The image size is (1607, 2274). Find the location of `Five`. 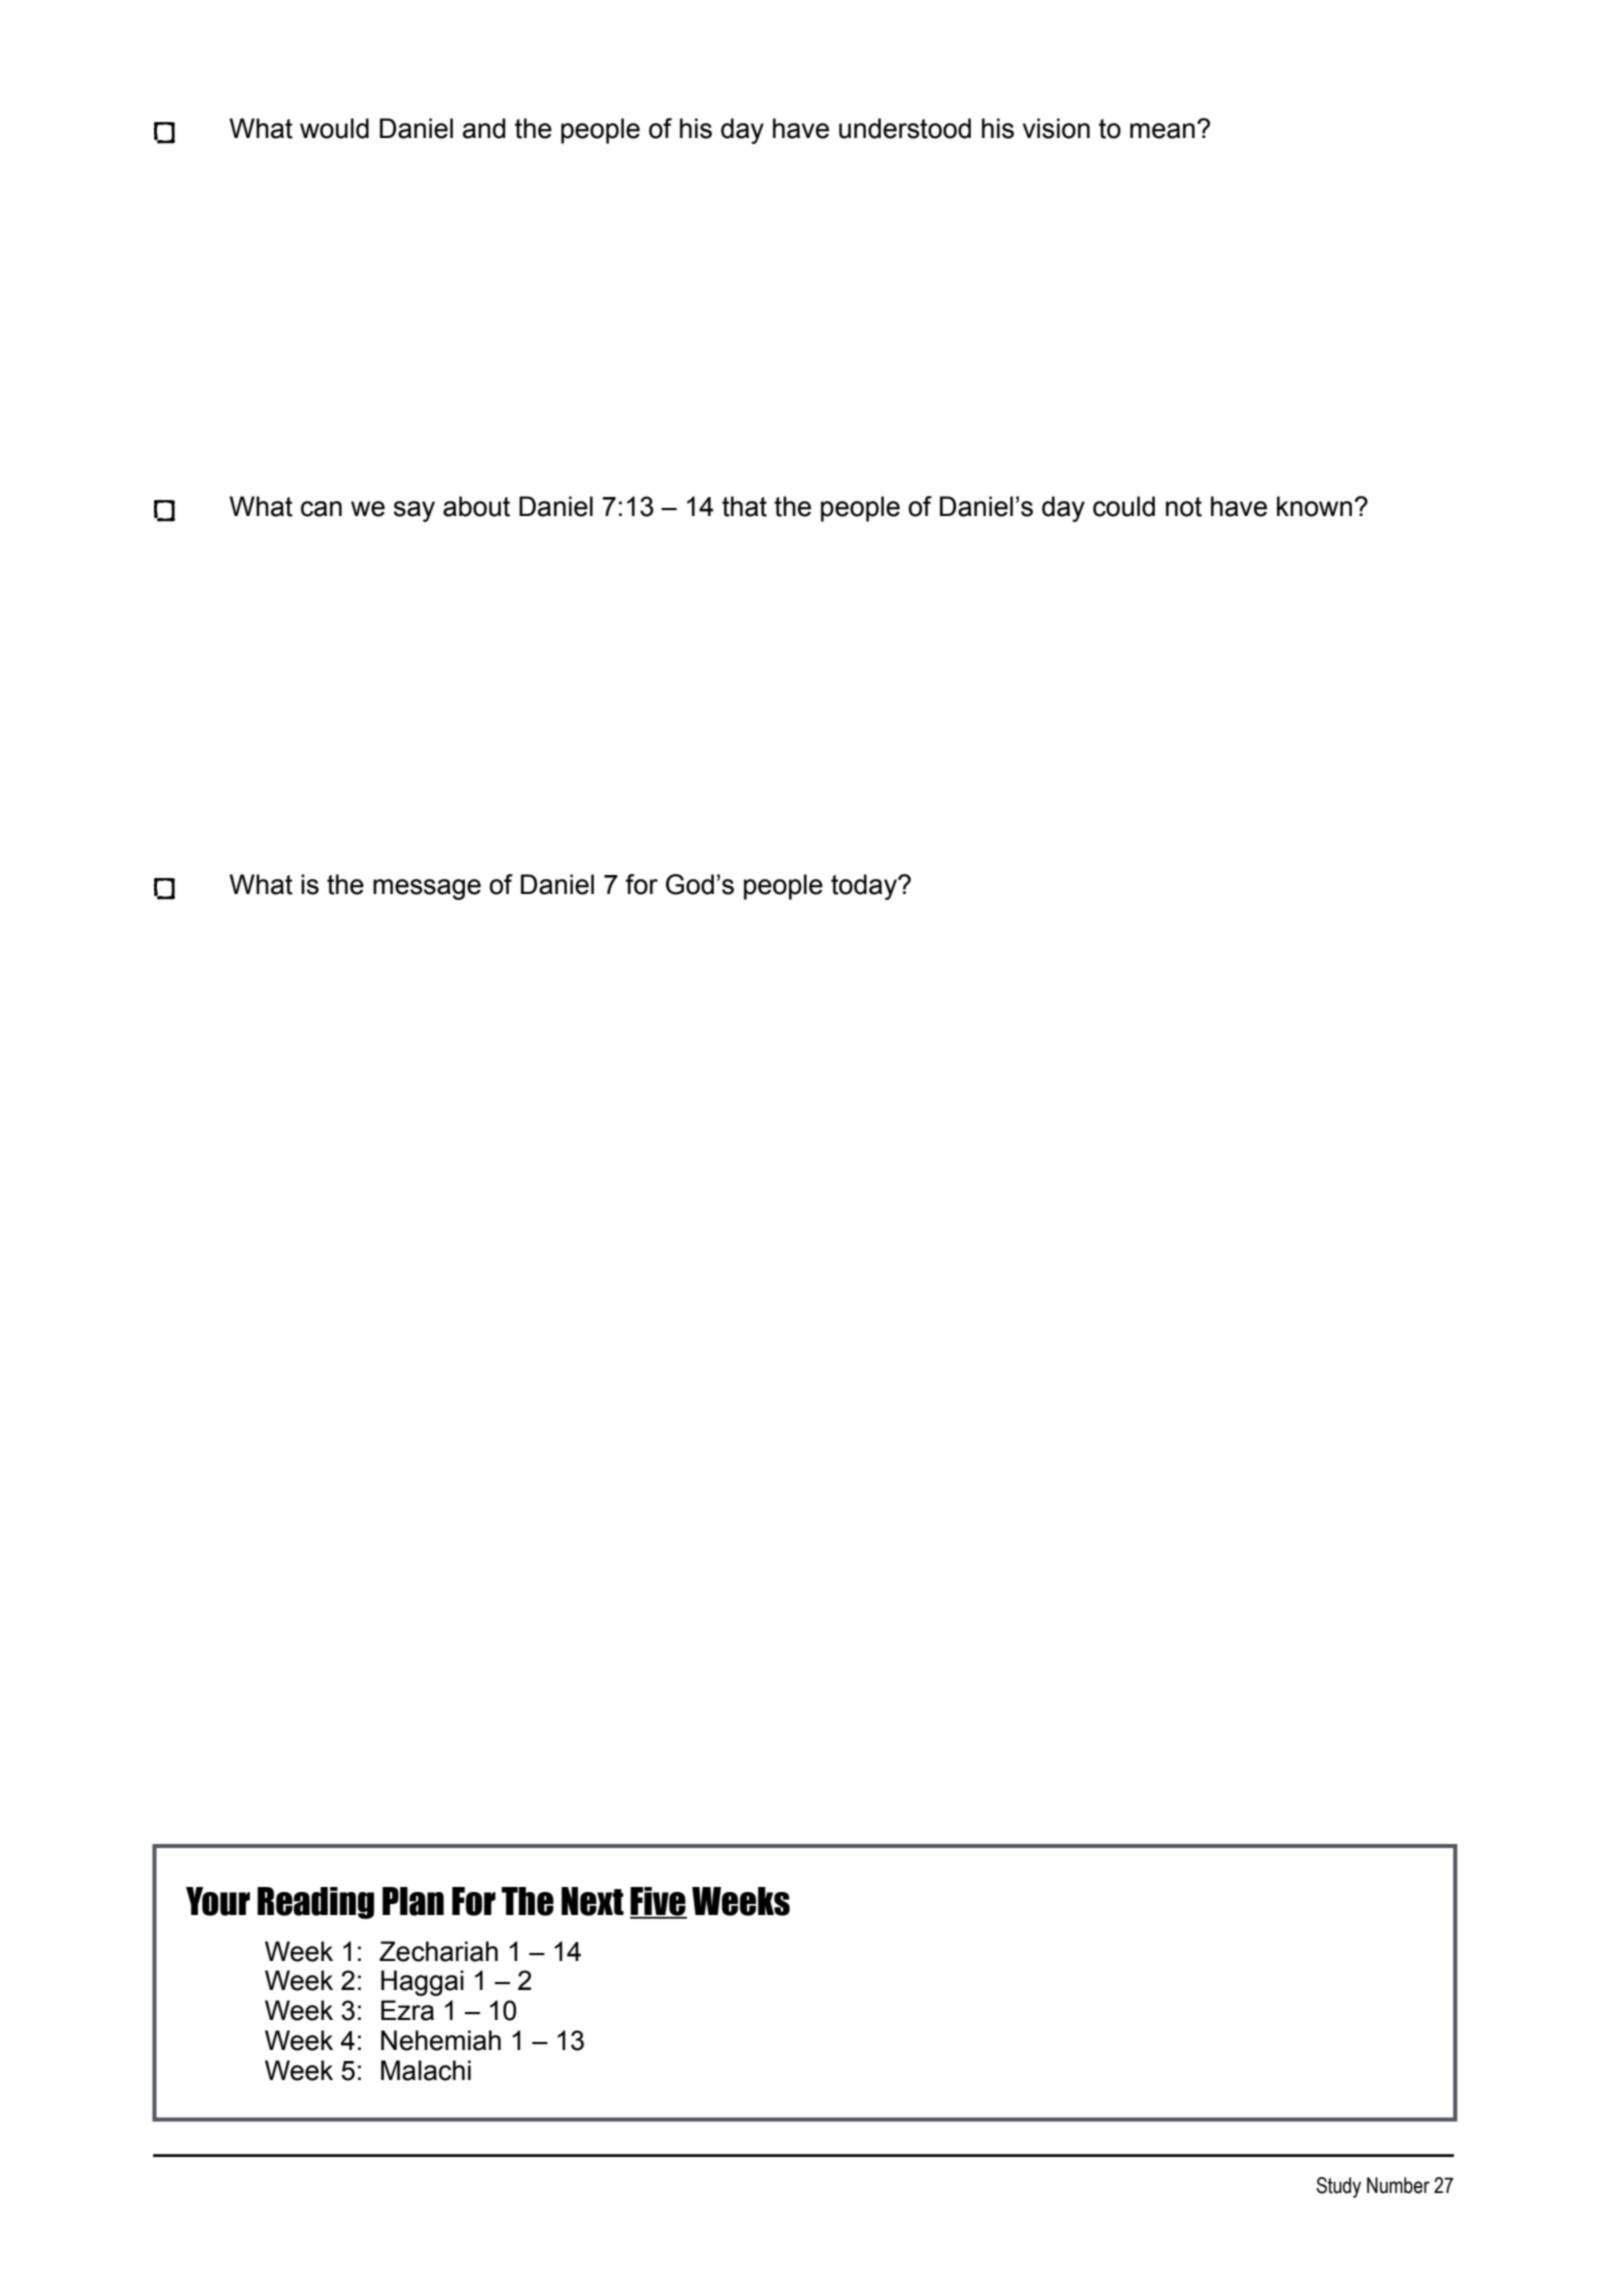

Five is located at coordinates (658, 1902).
